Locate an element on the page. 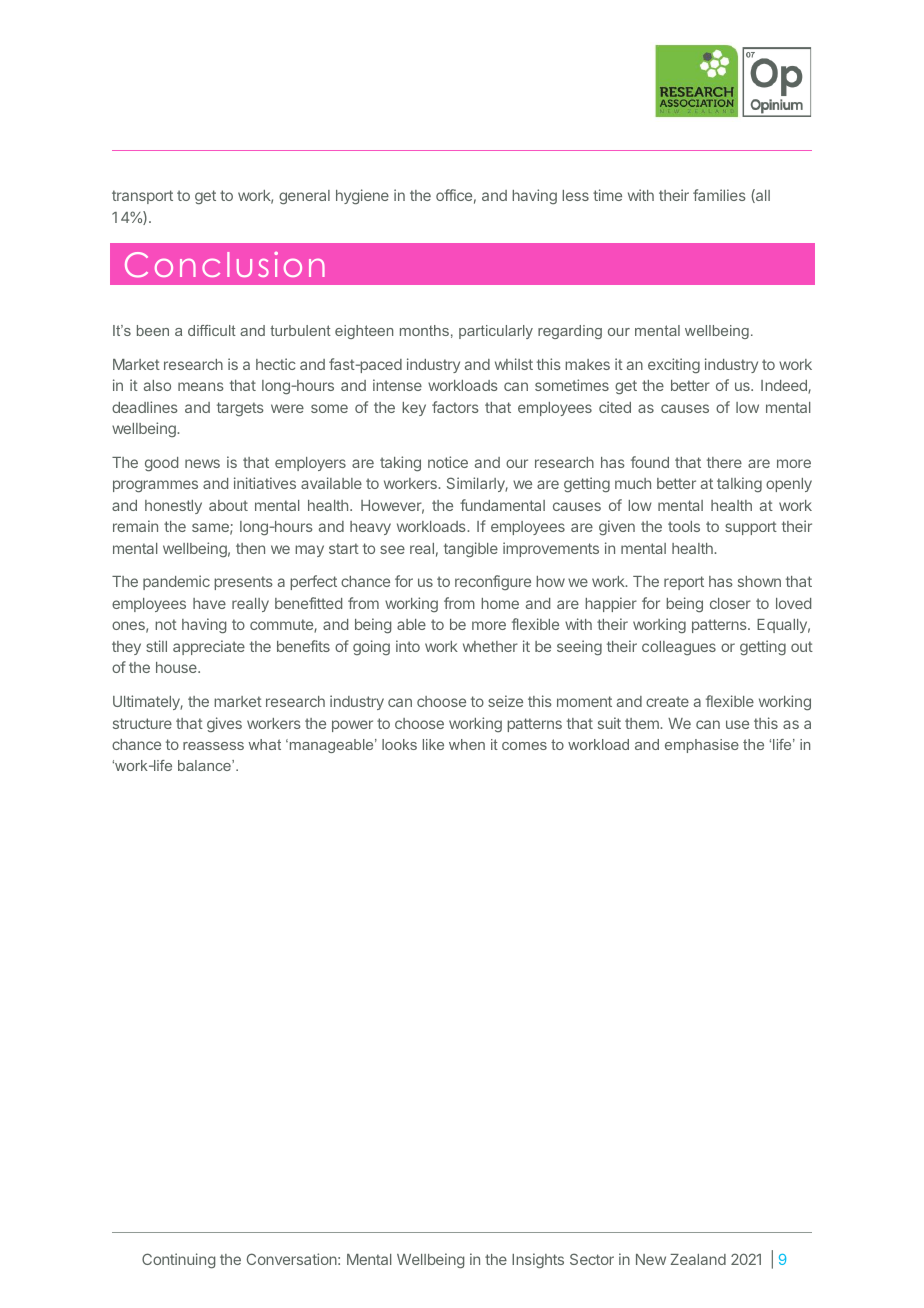 This document has width=924, height=1308. tangible is located at coordinates (471, 550).
